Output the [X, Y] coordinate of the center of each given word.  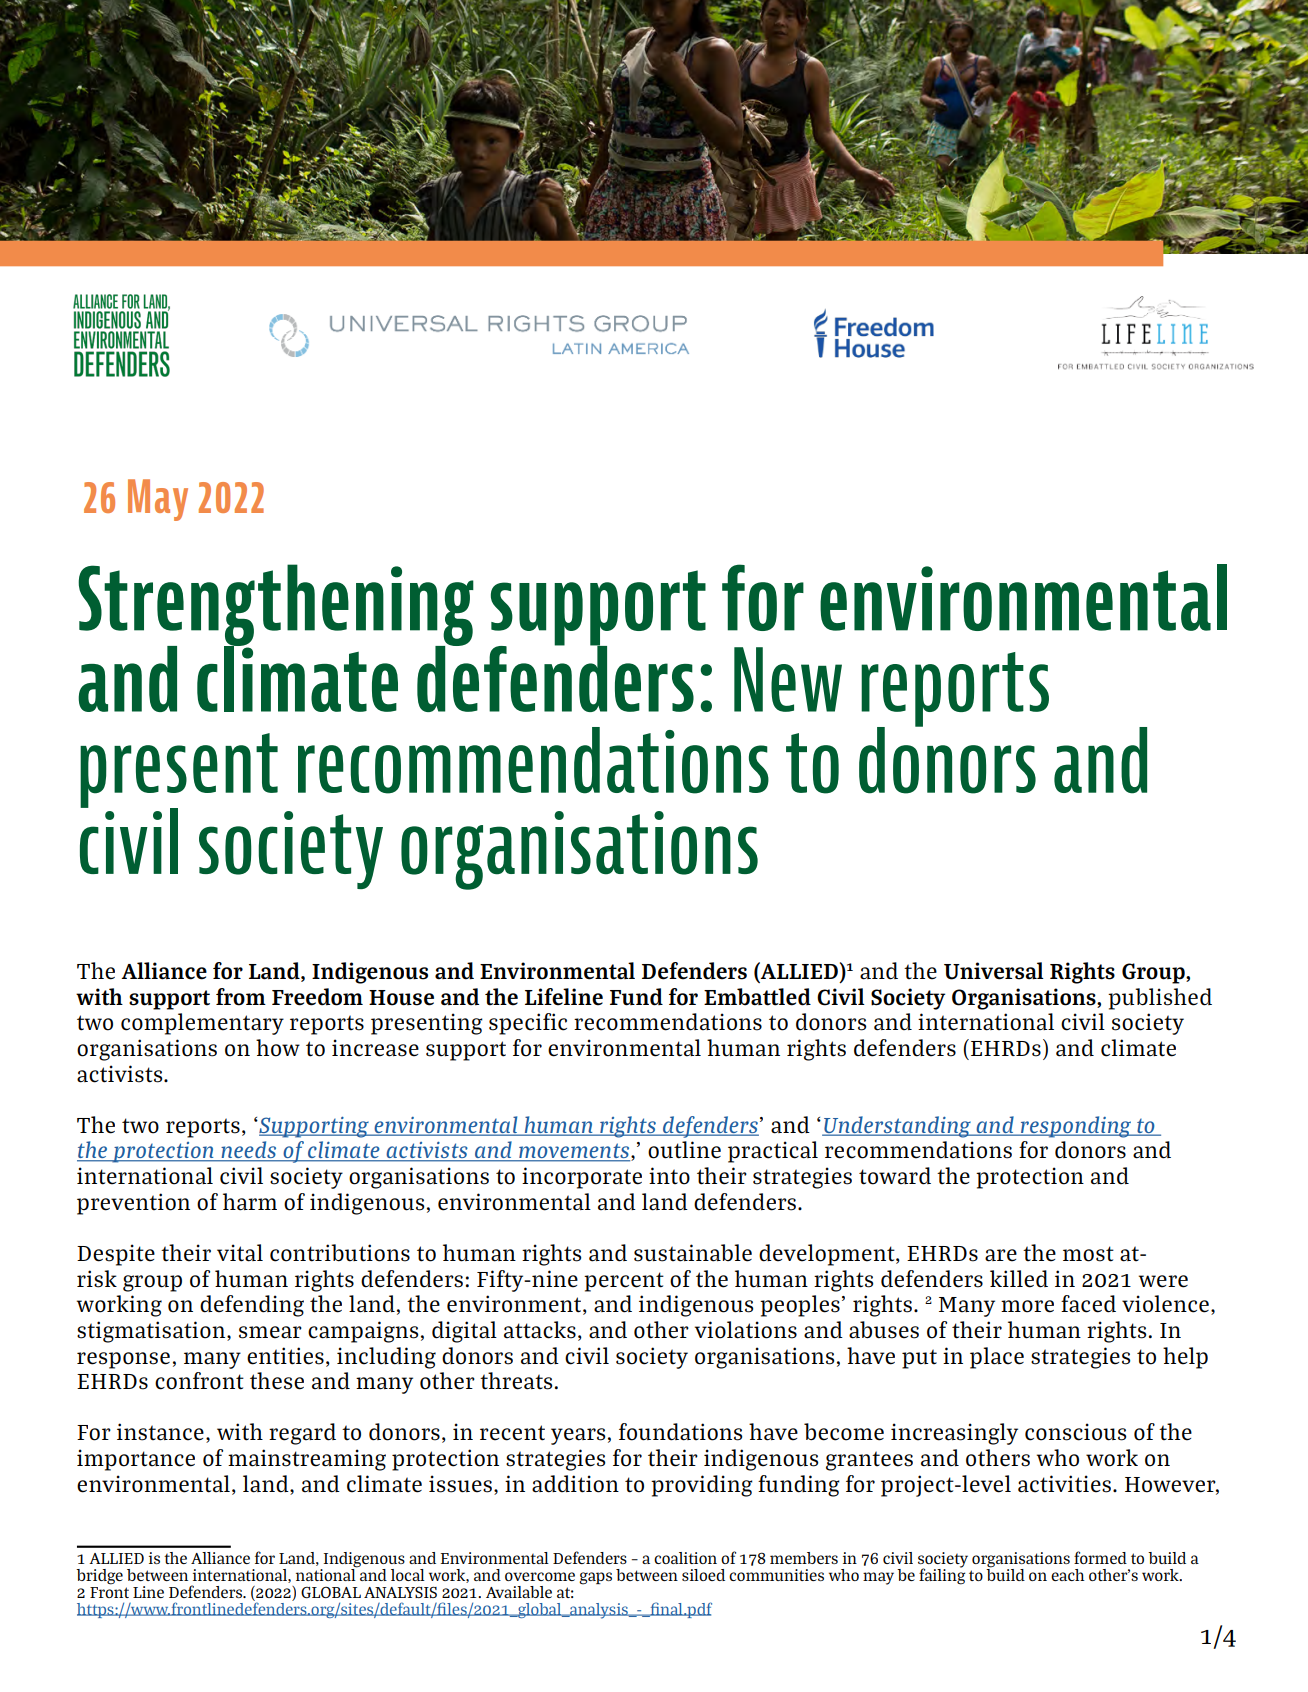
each [1068, 1575]
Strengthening [276, 606]
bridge [99, 1577]
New [788, 679]
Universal [994, 971]
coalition [685, 1558]
